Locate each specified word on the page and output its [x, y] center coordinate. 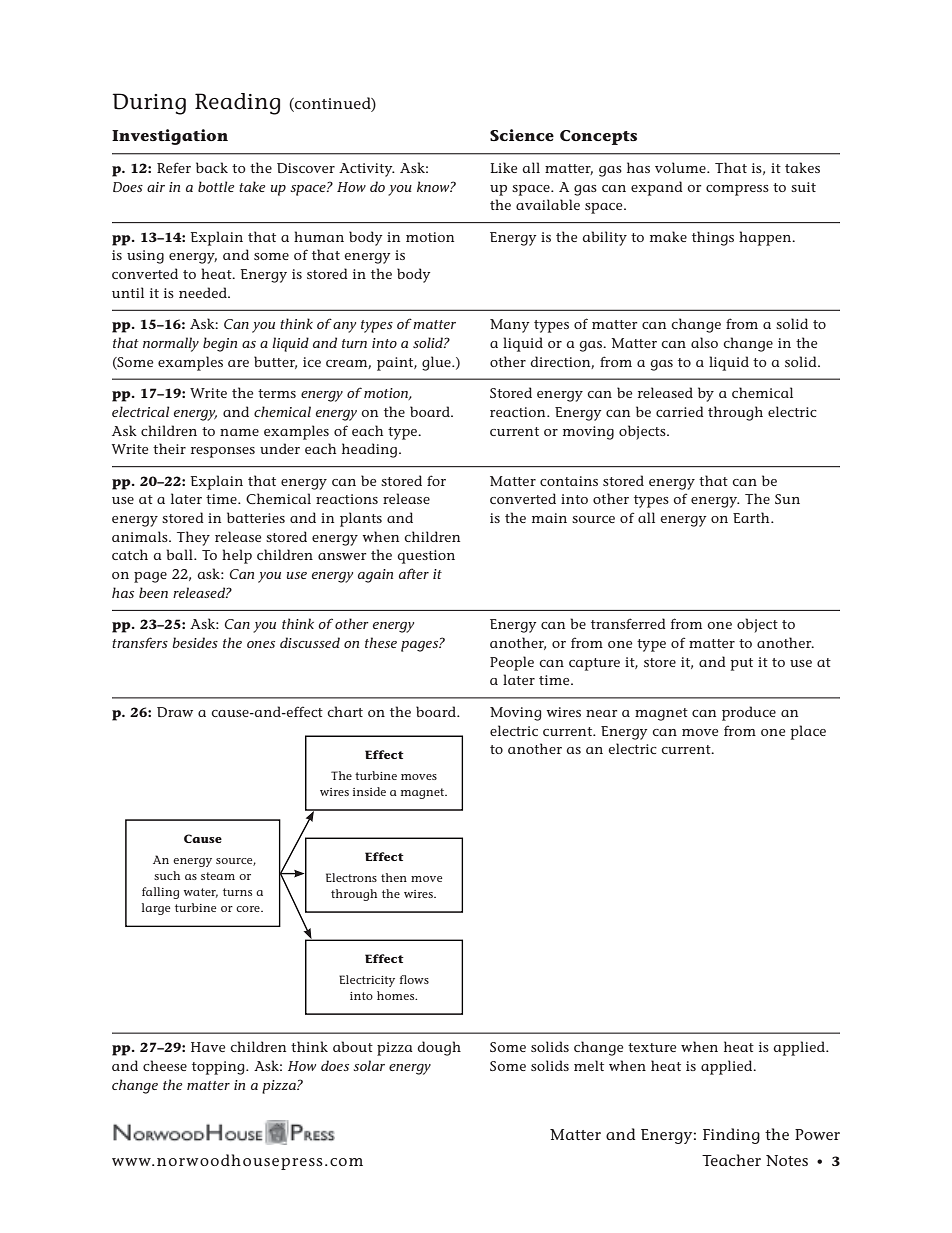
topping [219, 1068]
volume [681, 167]
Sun [787, 499]
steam [218, 876]
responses [223, 452]
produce [749, 713]
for [436, 480]
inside [369, 791]
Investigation [170, 137]
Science [522, 135]
